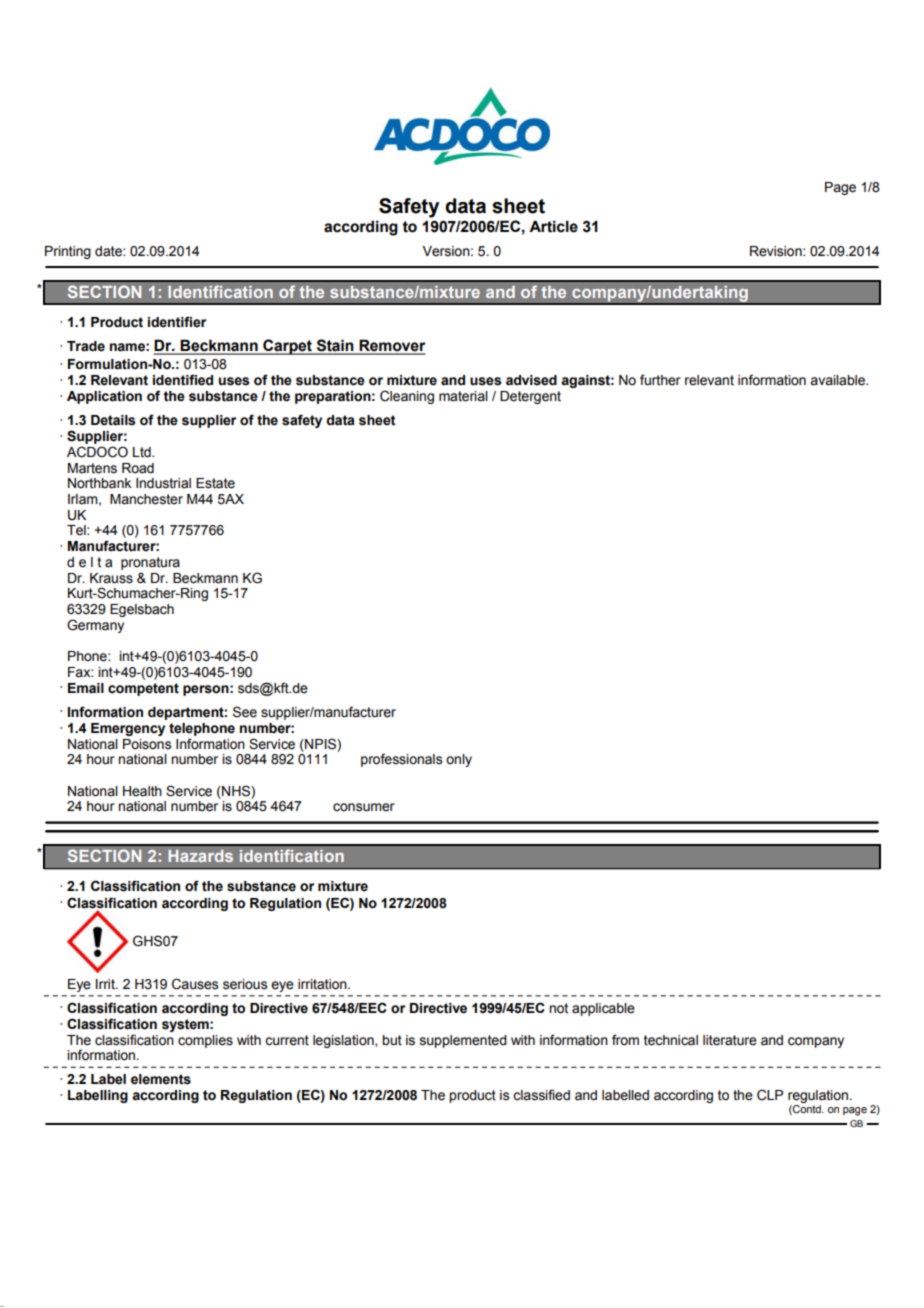  What do you see at coordinates (770, 1095) in the document?
I see `CLP` at bounding box center [770, 1095].
